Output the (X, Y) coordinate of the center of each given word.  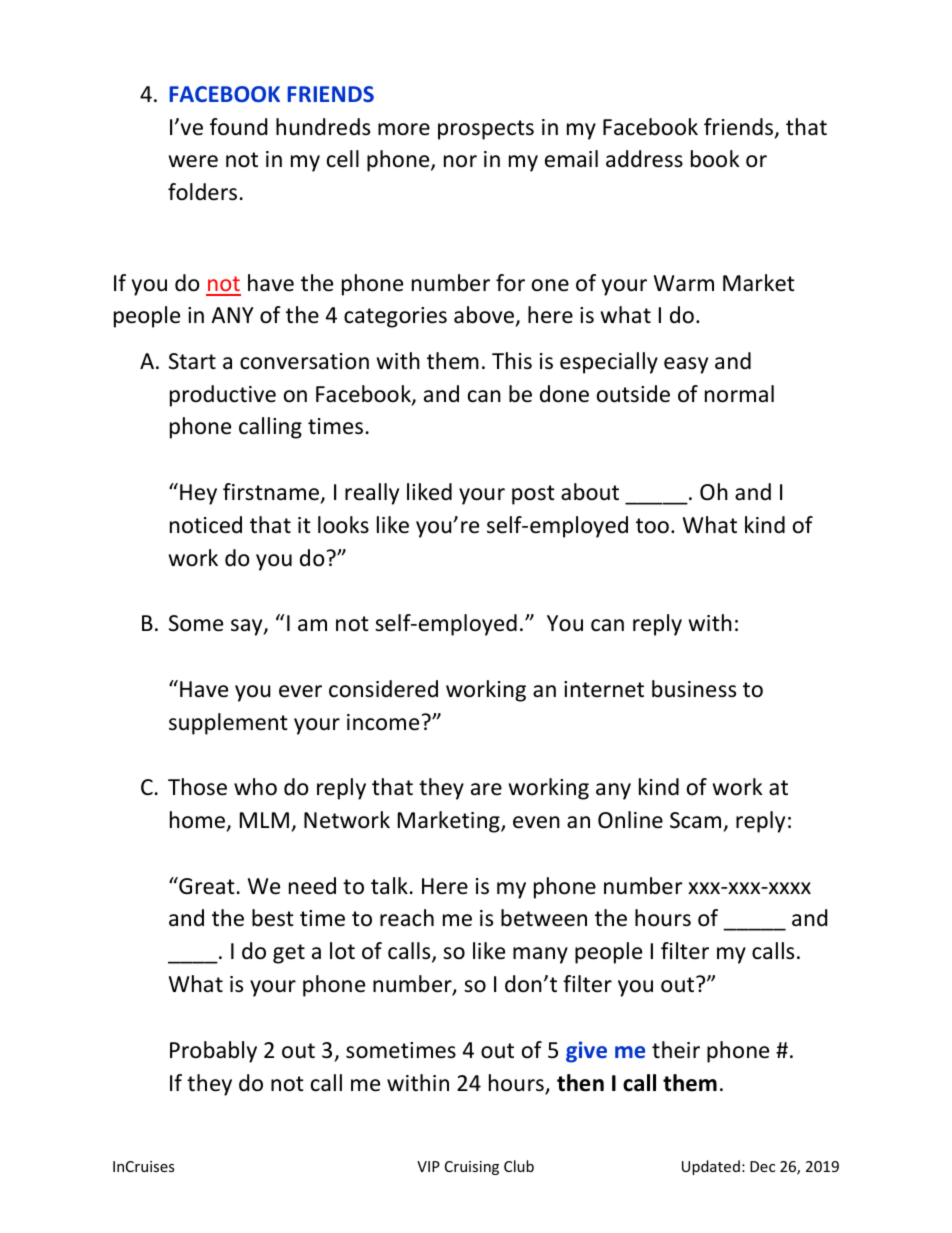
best (273, 918)
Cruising (472, 1168)
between (544, 918)
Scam (695, 820)
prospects (486, 130)
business (694, 689)
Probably (213, 1052)
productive (223, 396)
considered (383, 689)
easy (686, 365)
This (512, 361)
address (644, 159)
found (238, 127)
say (248, 627)
